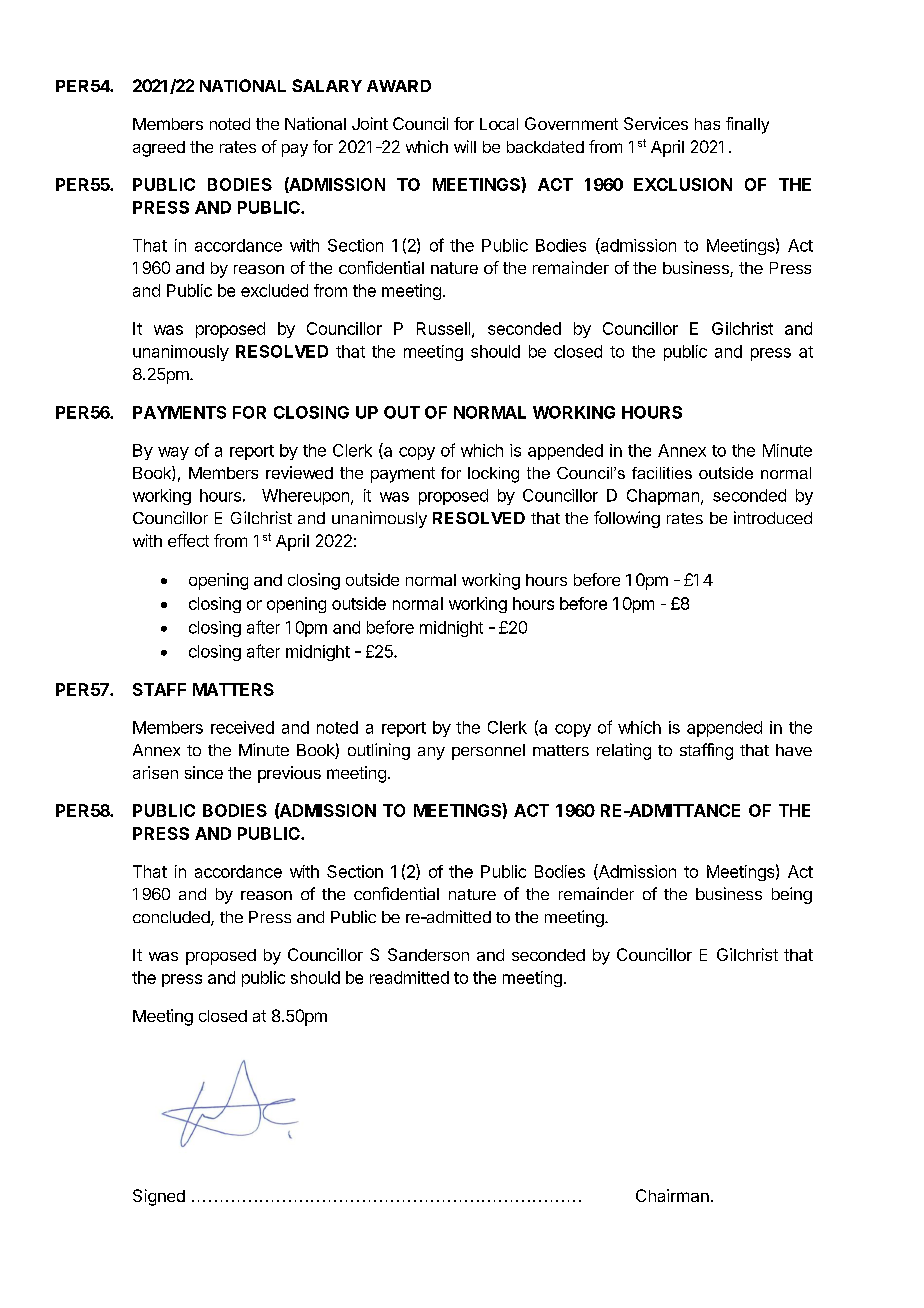 The image size is (924, 1308). What do you see at coordinates (707, 124) in the page?
I see `has` at bounding box center [707, 124].
